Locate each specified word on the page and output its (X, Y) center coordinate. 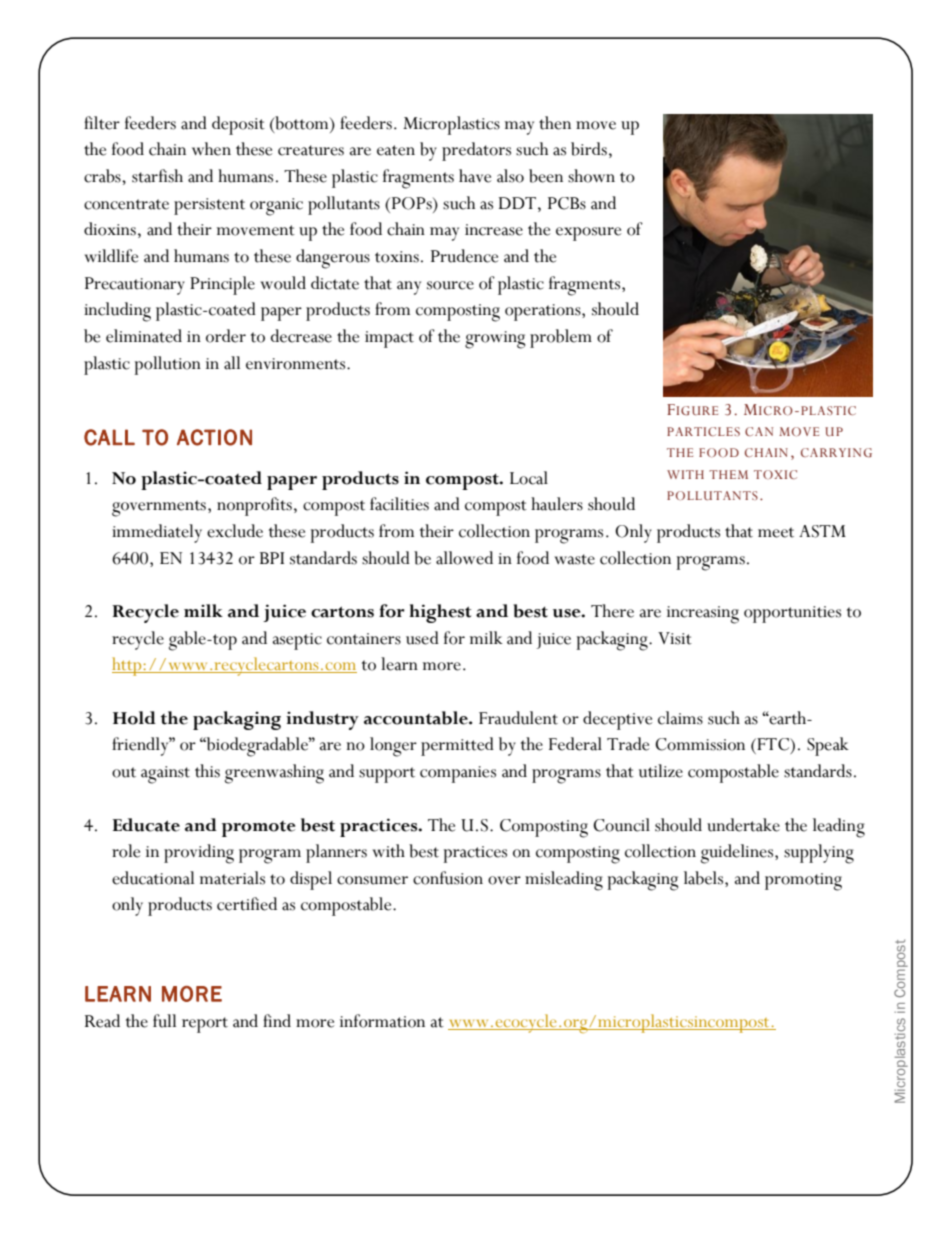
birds (589, 149)
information (382, 1021)
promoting (803, 882)
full (164, 1021)
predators (476, 151)
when (211, 149)
